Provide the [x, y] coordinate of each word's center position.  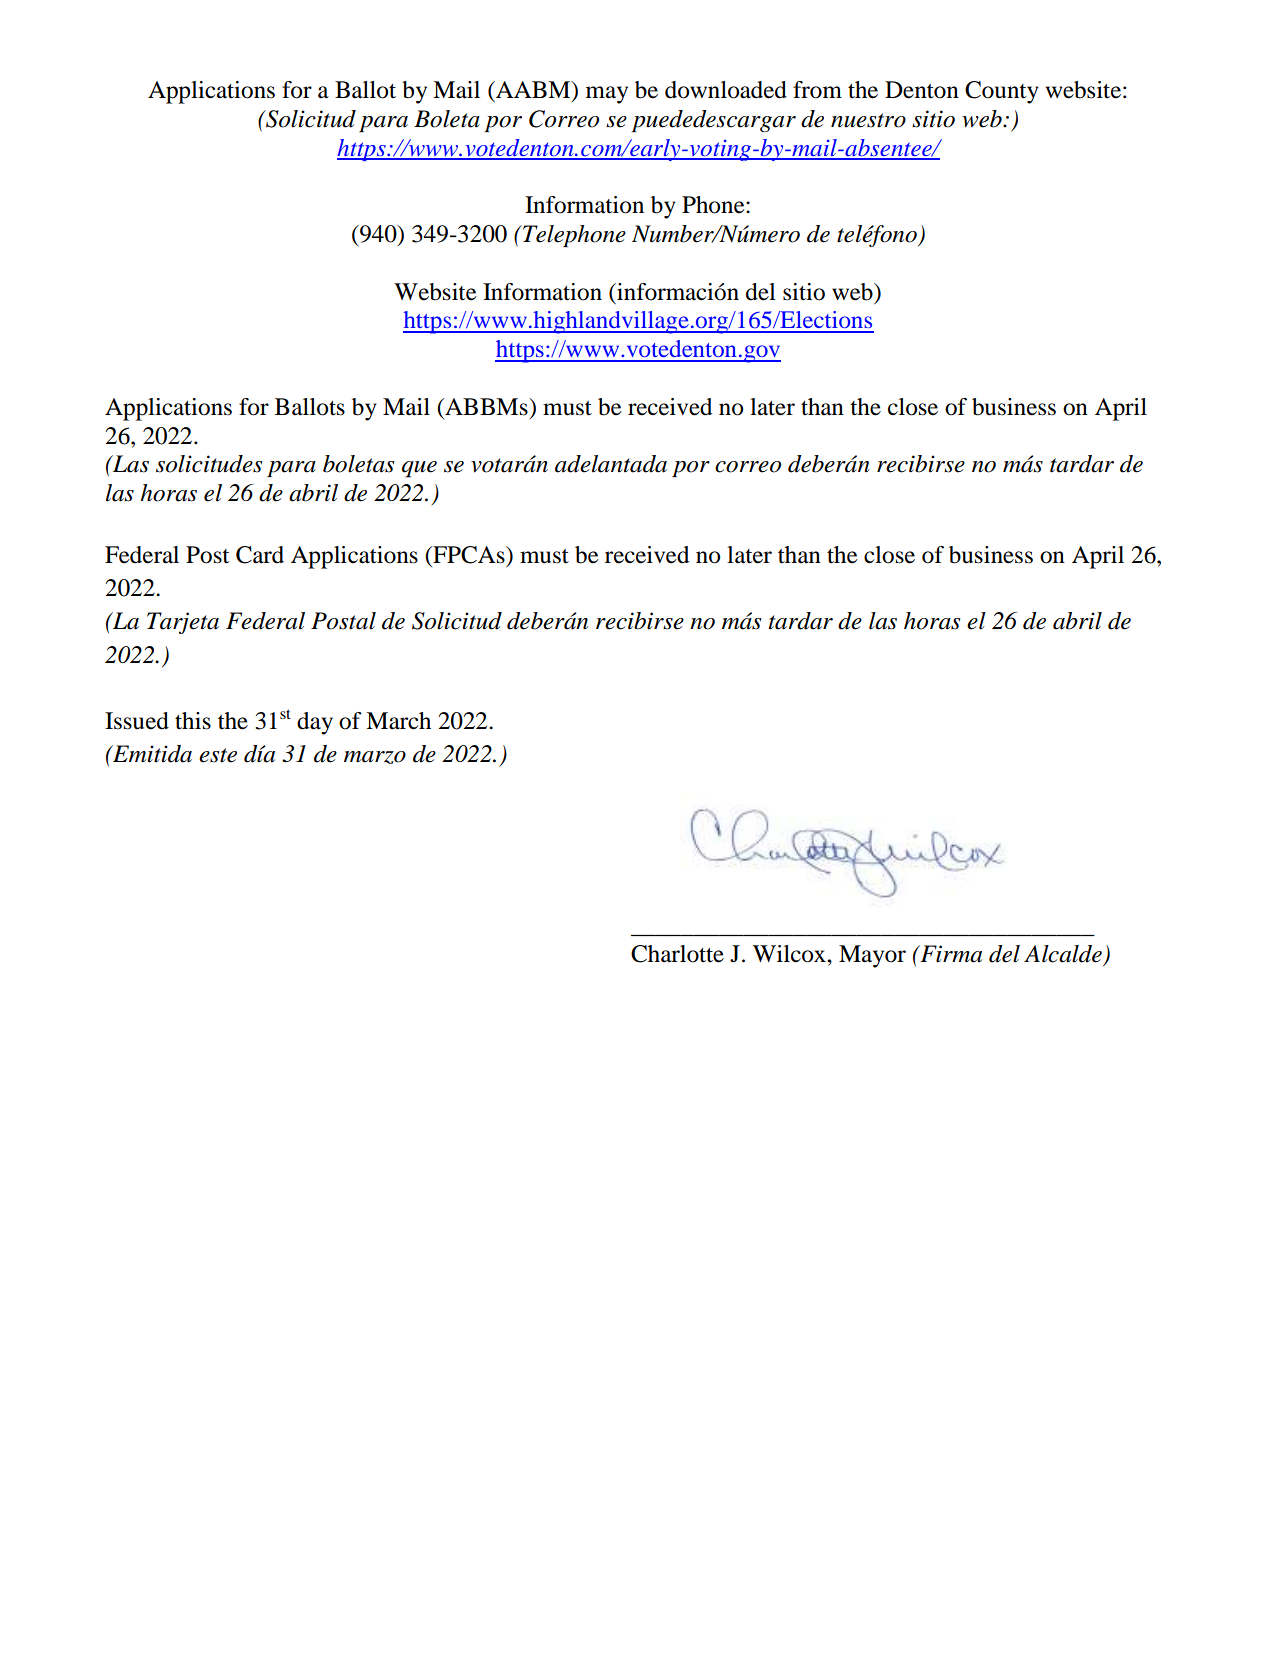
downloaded [726, 90]
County [1002, 92]
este [218, 755]
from [817, 90]
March [398, 721]
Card [260, 555]
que [419, 469]
